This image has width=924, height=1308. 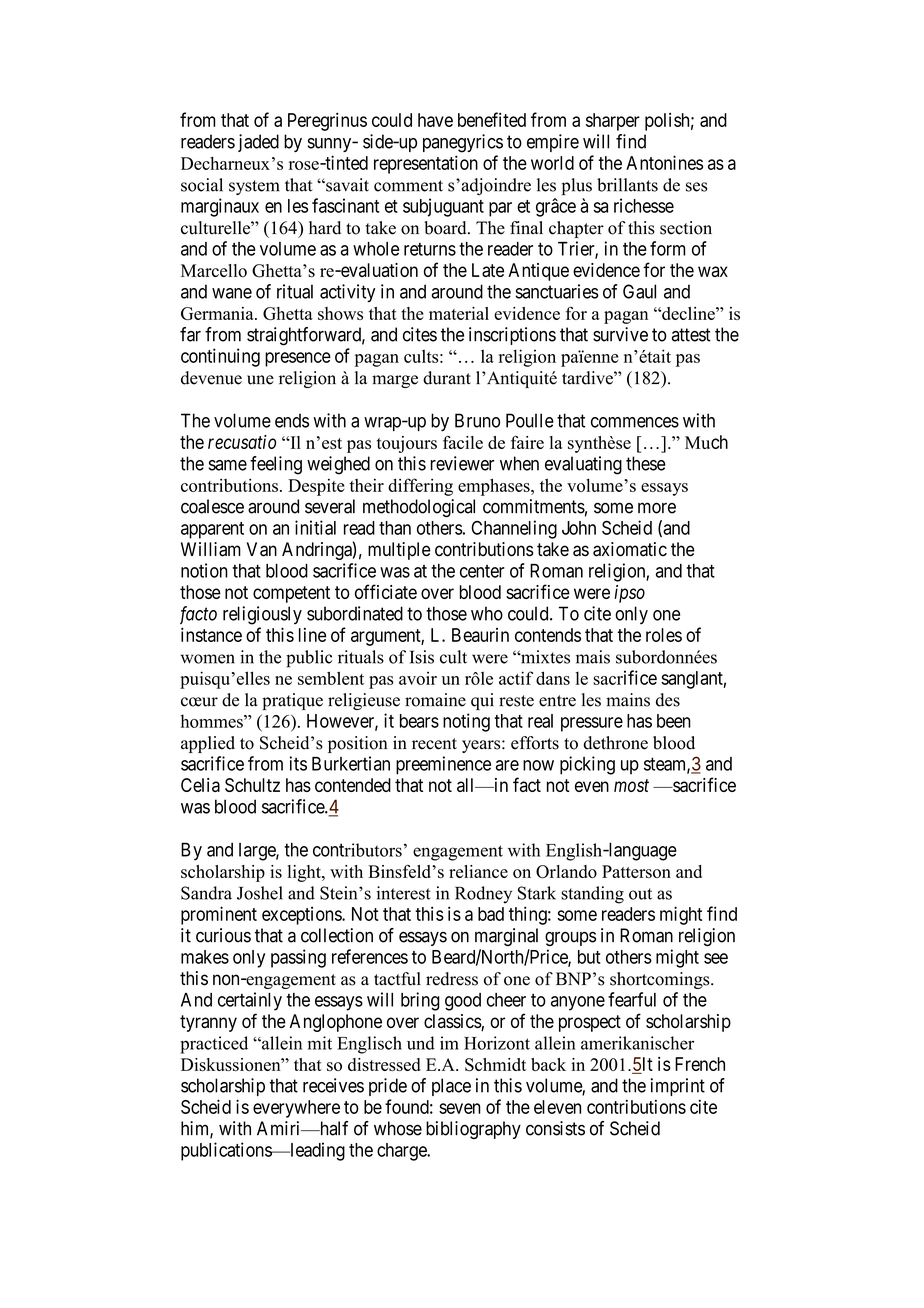 I want to click on reviewer, so click(x=462, y=463).
